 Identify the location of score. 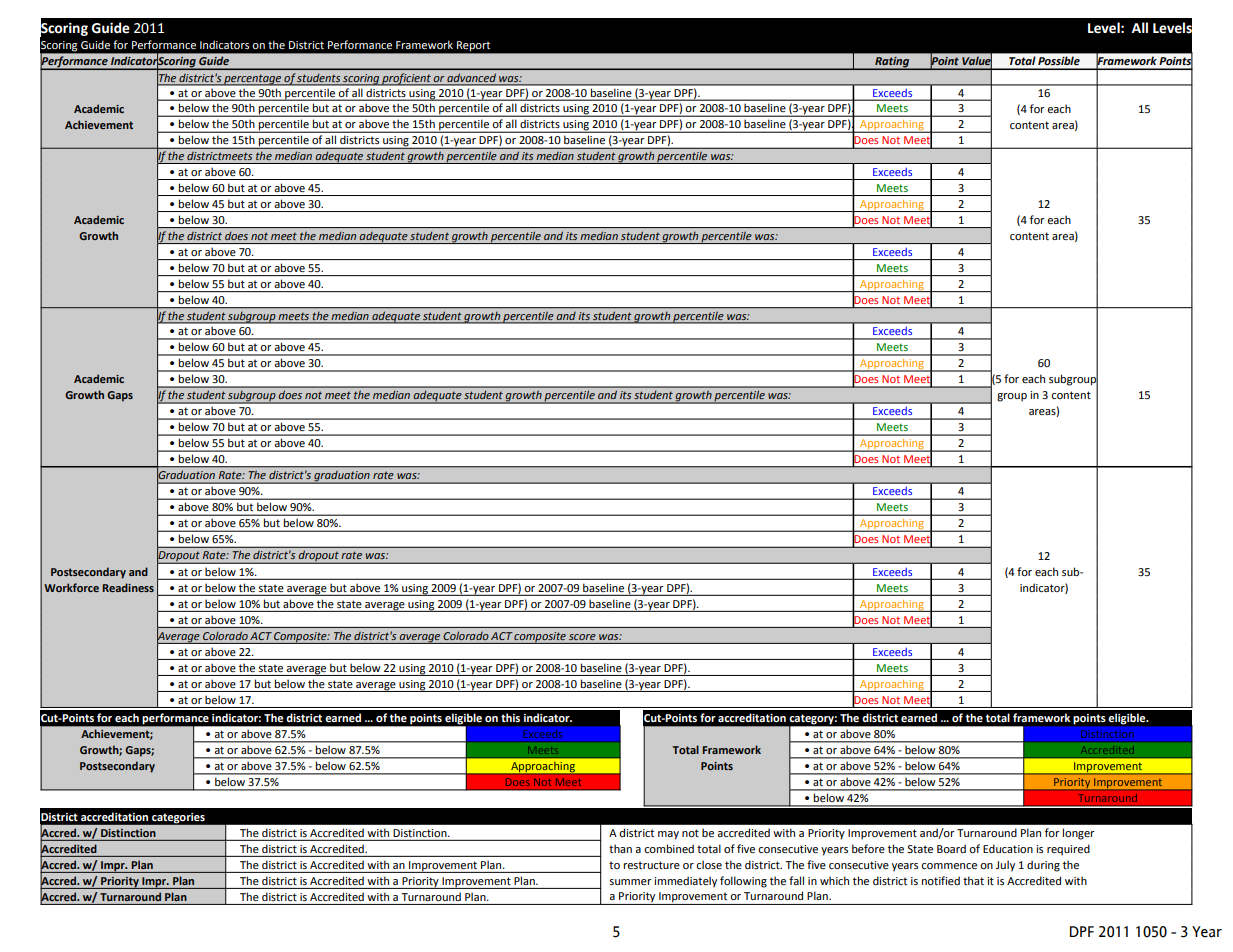
(582, 637).
